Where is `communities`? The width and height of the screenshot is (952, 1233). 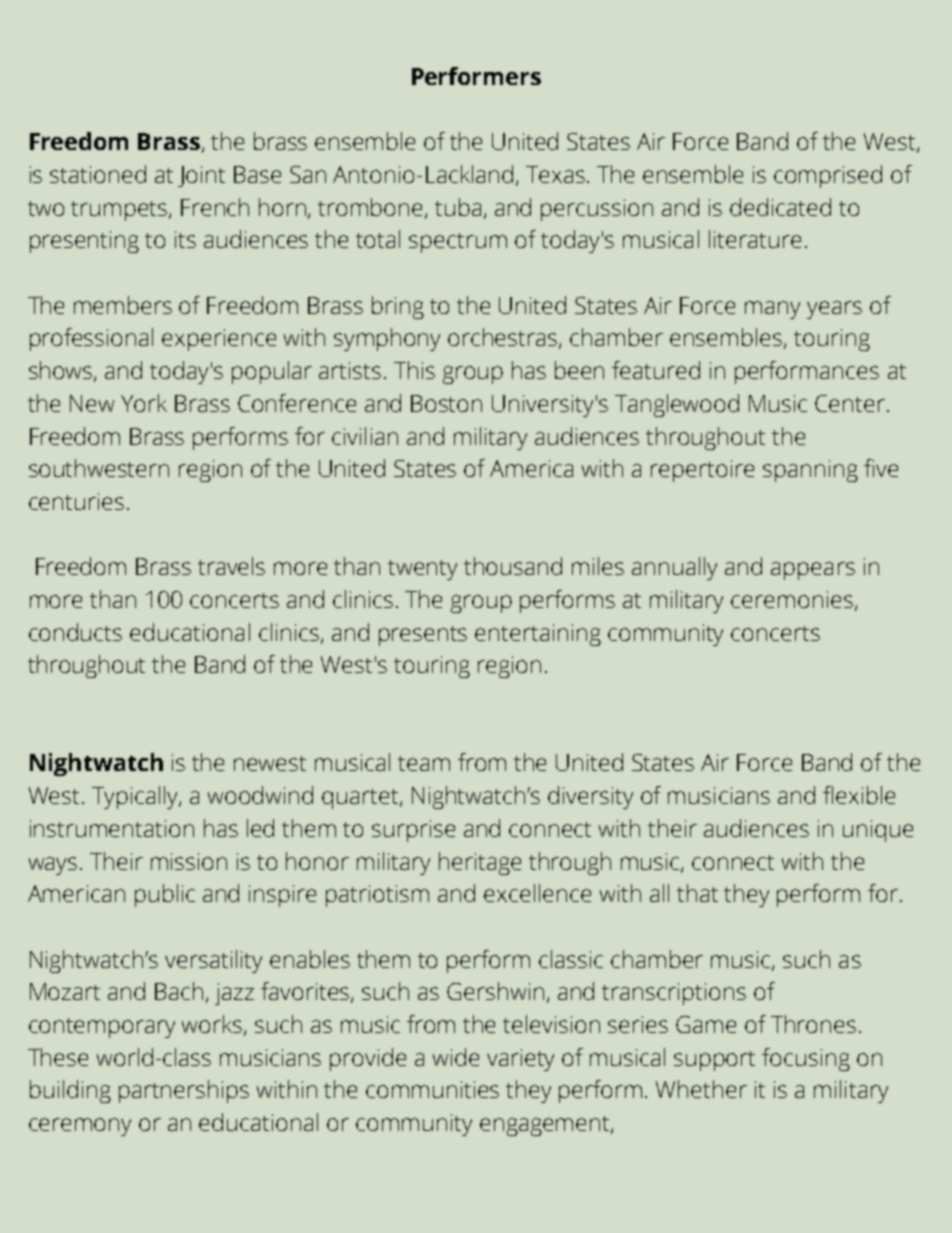
communities is located at coordinates (432, 1089).
